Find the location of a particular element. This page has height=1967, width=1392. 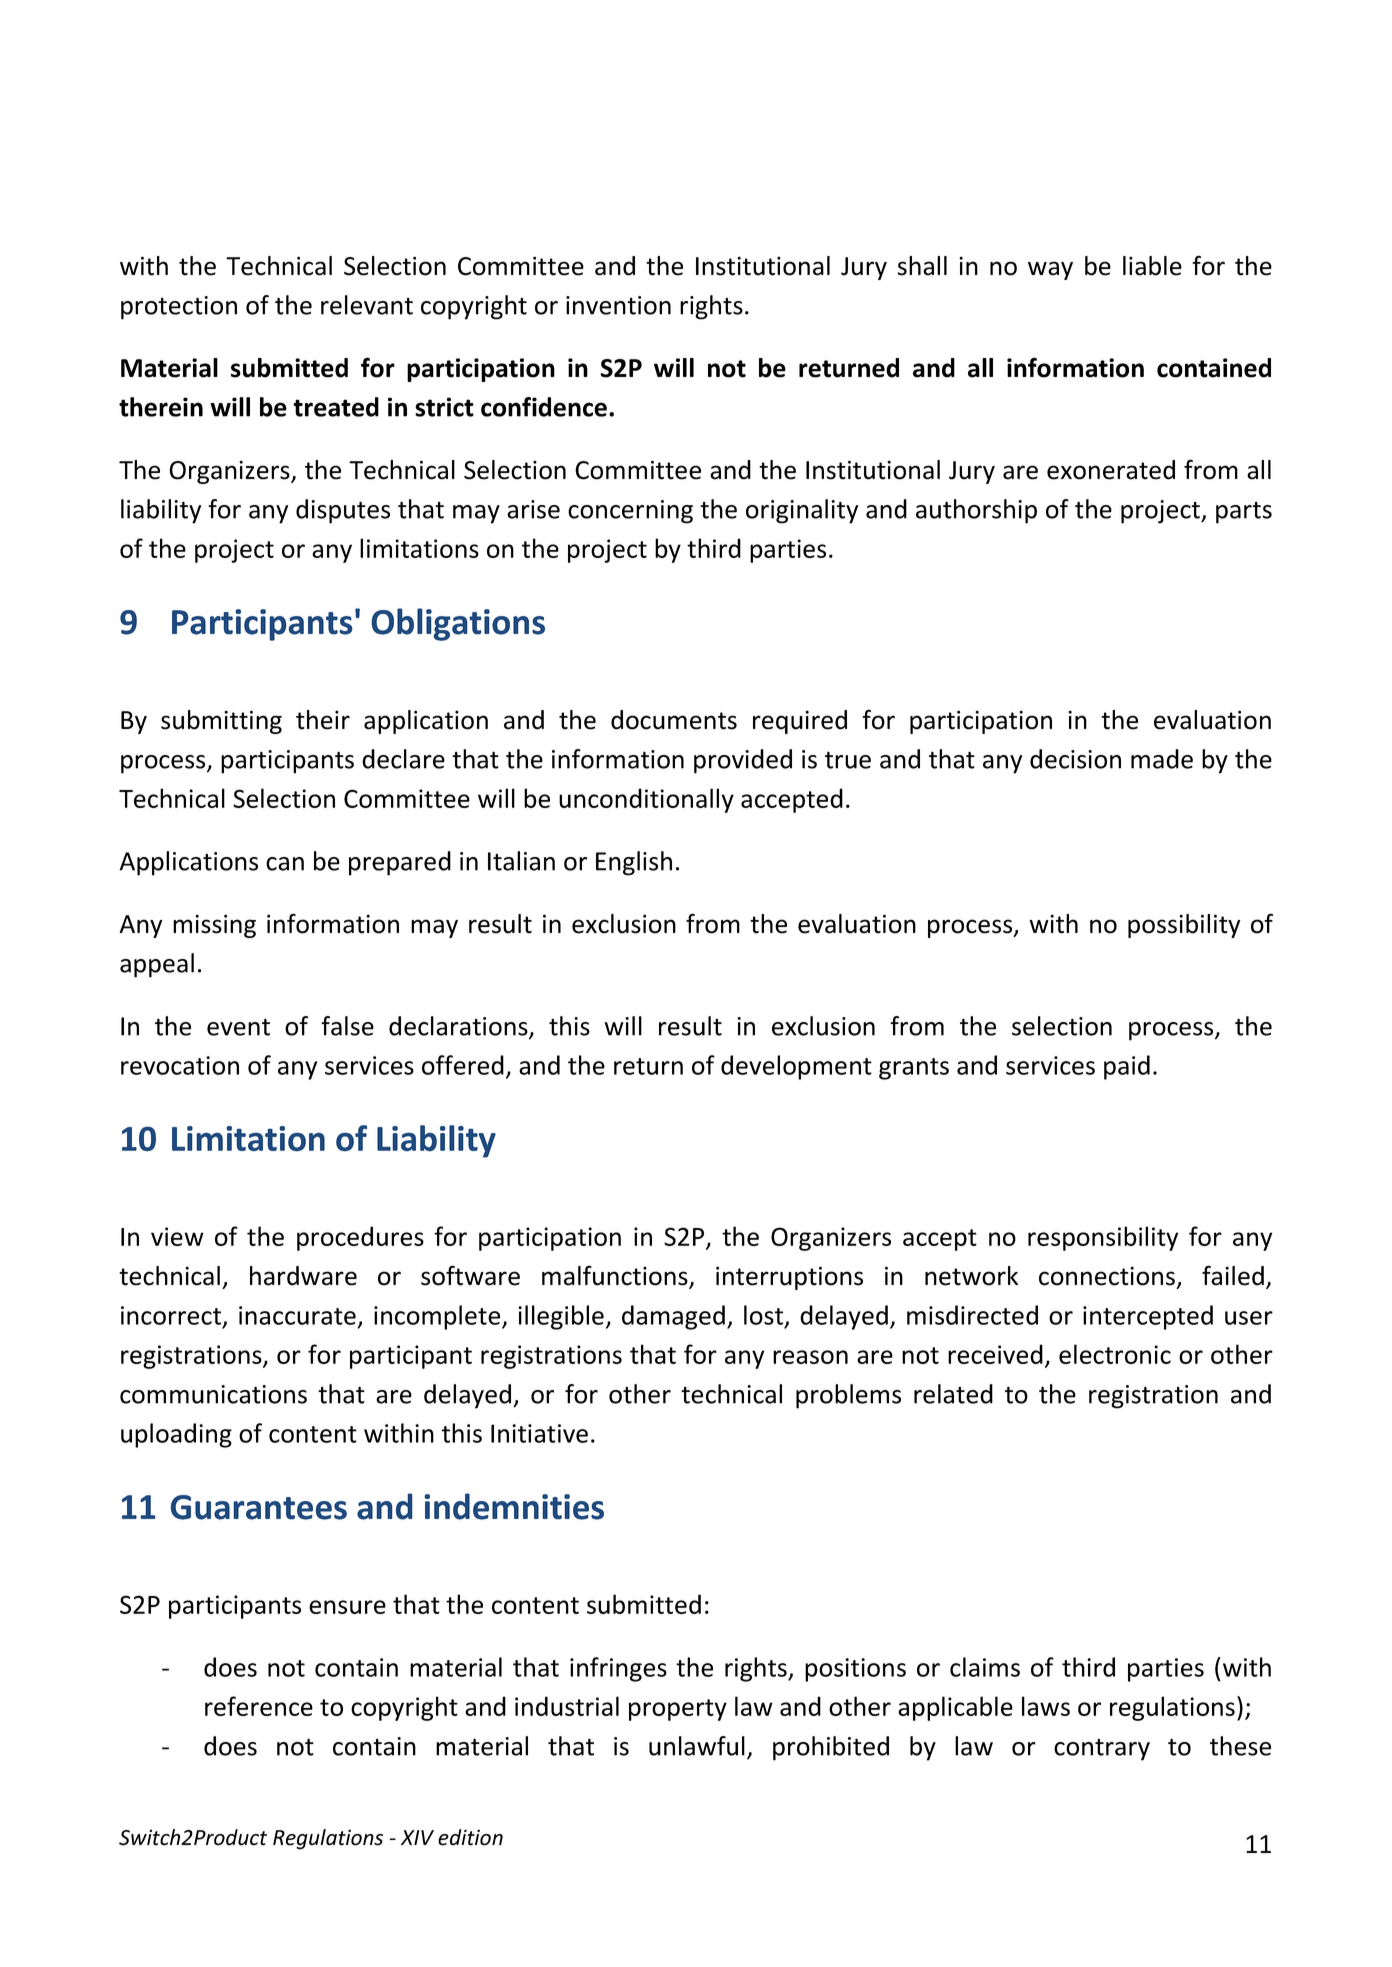

development is located at coordinates (796, 1067).
